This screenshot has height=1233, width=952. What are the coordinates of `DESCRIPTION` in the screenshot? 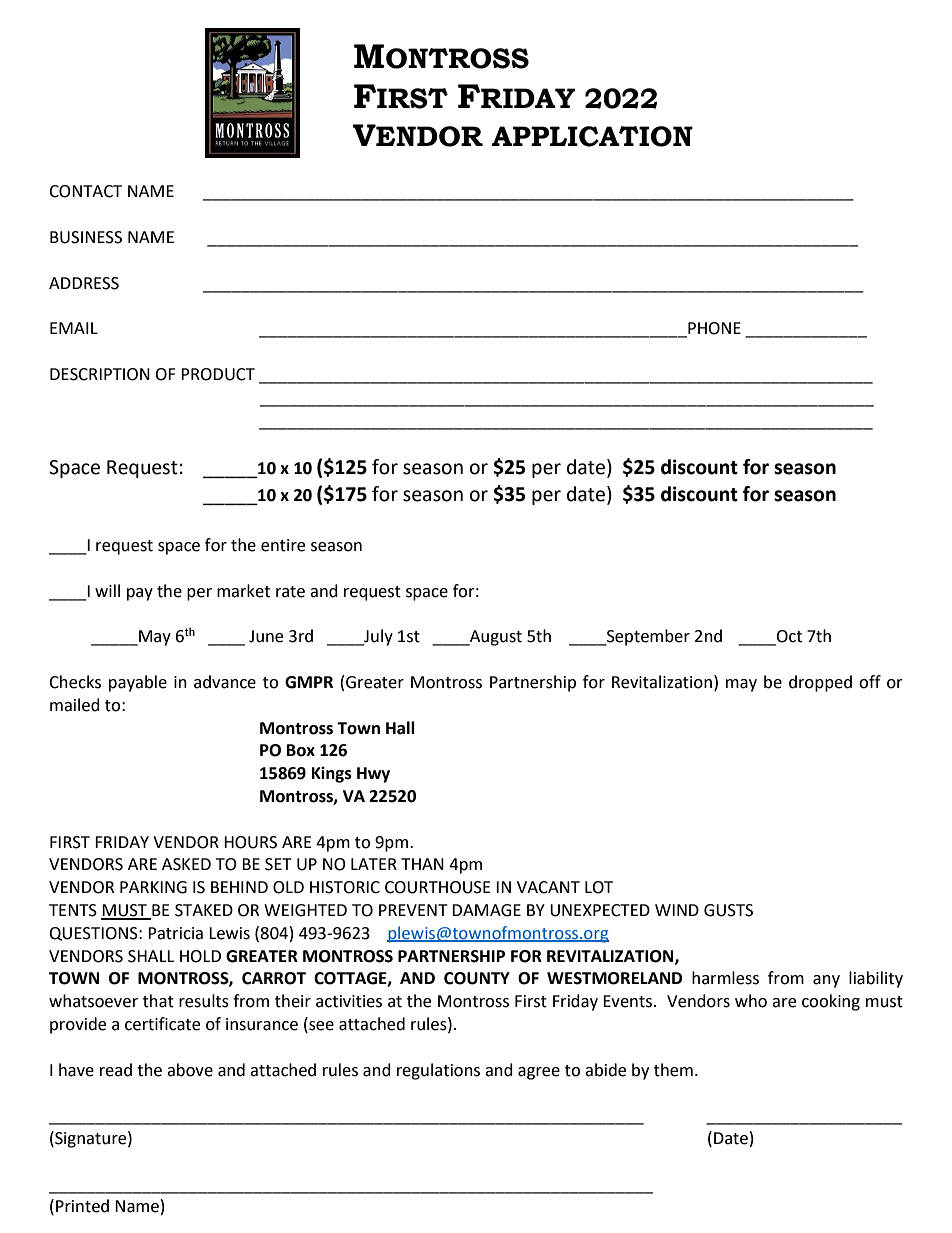 It's located at (100, 374).
